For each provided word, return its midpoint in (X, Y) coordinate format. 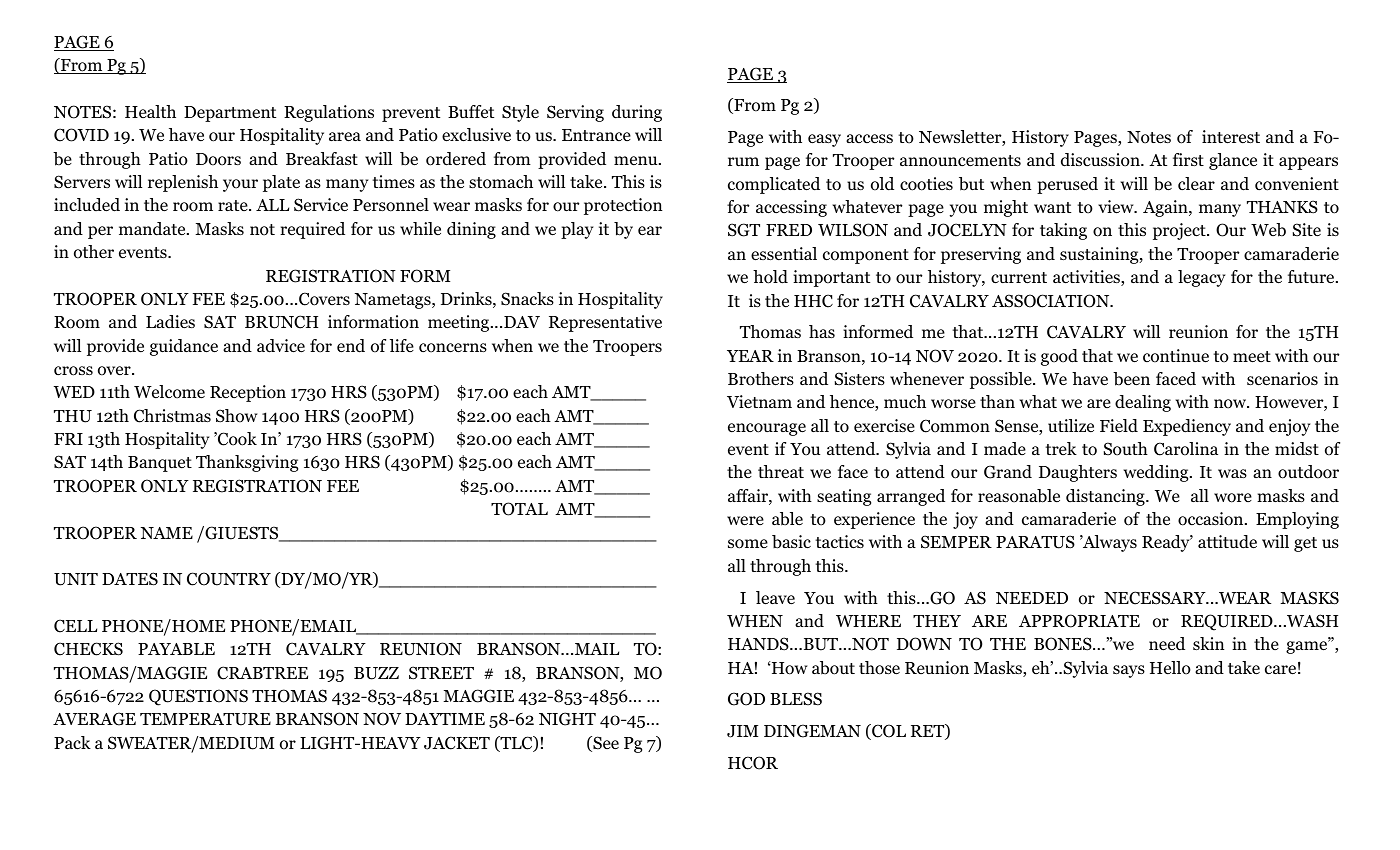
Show (236, 416)
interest (1231, 137)
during (637, 113)
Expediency (1187, 427)
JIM (742, 731)
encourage (767, 429)
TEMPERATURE (205, 719)
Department (230, 114)
